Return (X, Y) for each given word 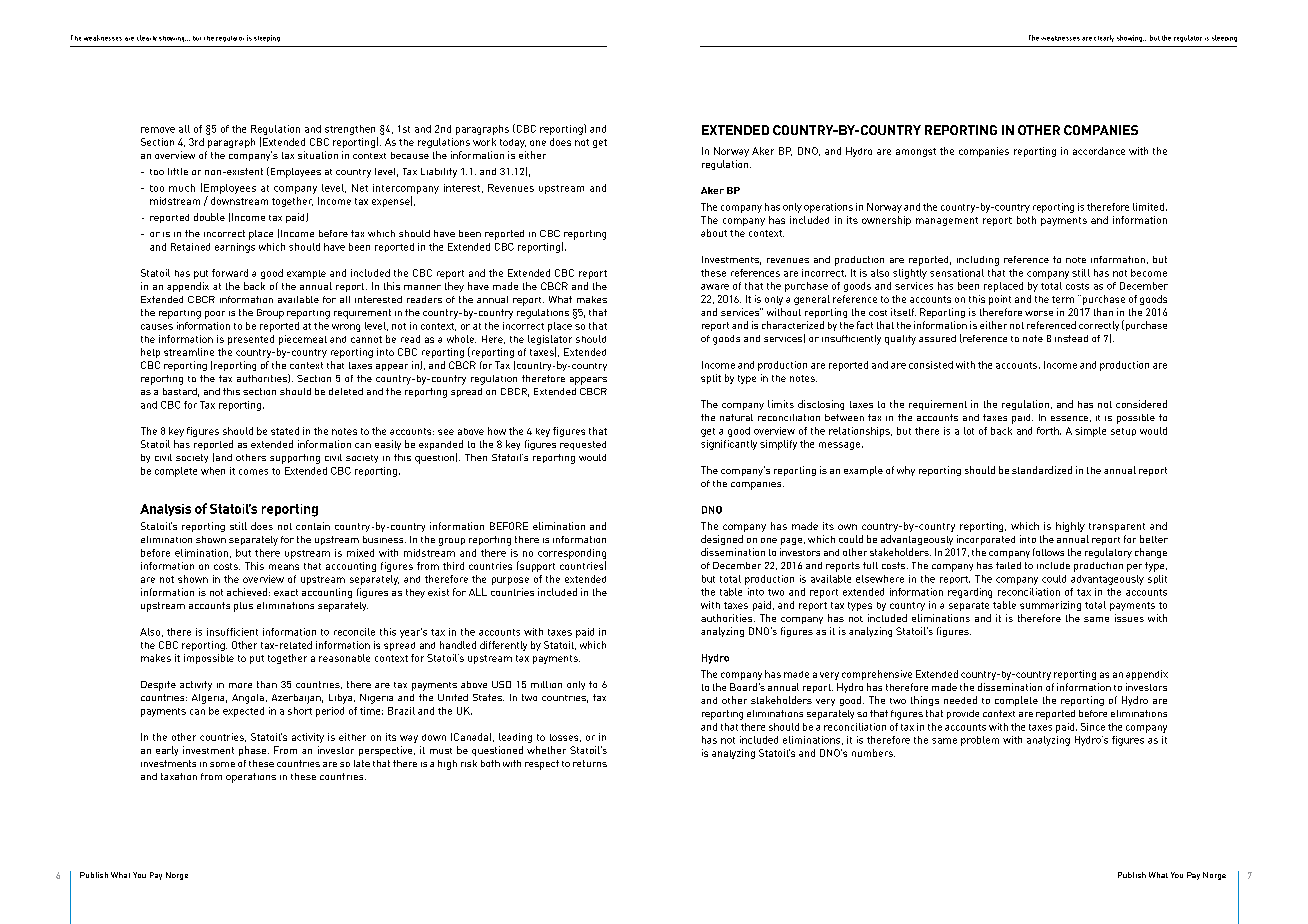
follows (1048, 552)
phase (252, 751)
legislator (550, 341)
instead (1071, 338)
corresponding (572, 554)
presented (251, 340)
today (513, 143)
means (284, 567)
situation (318, 155)
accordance (1099, 151)
